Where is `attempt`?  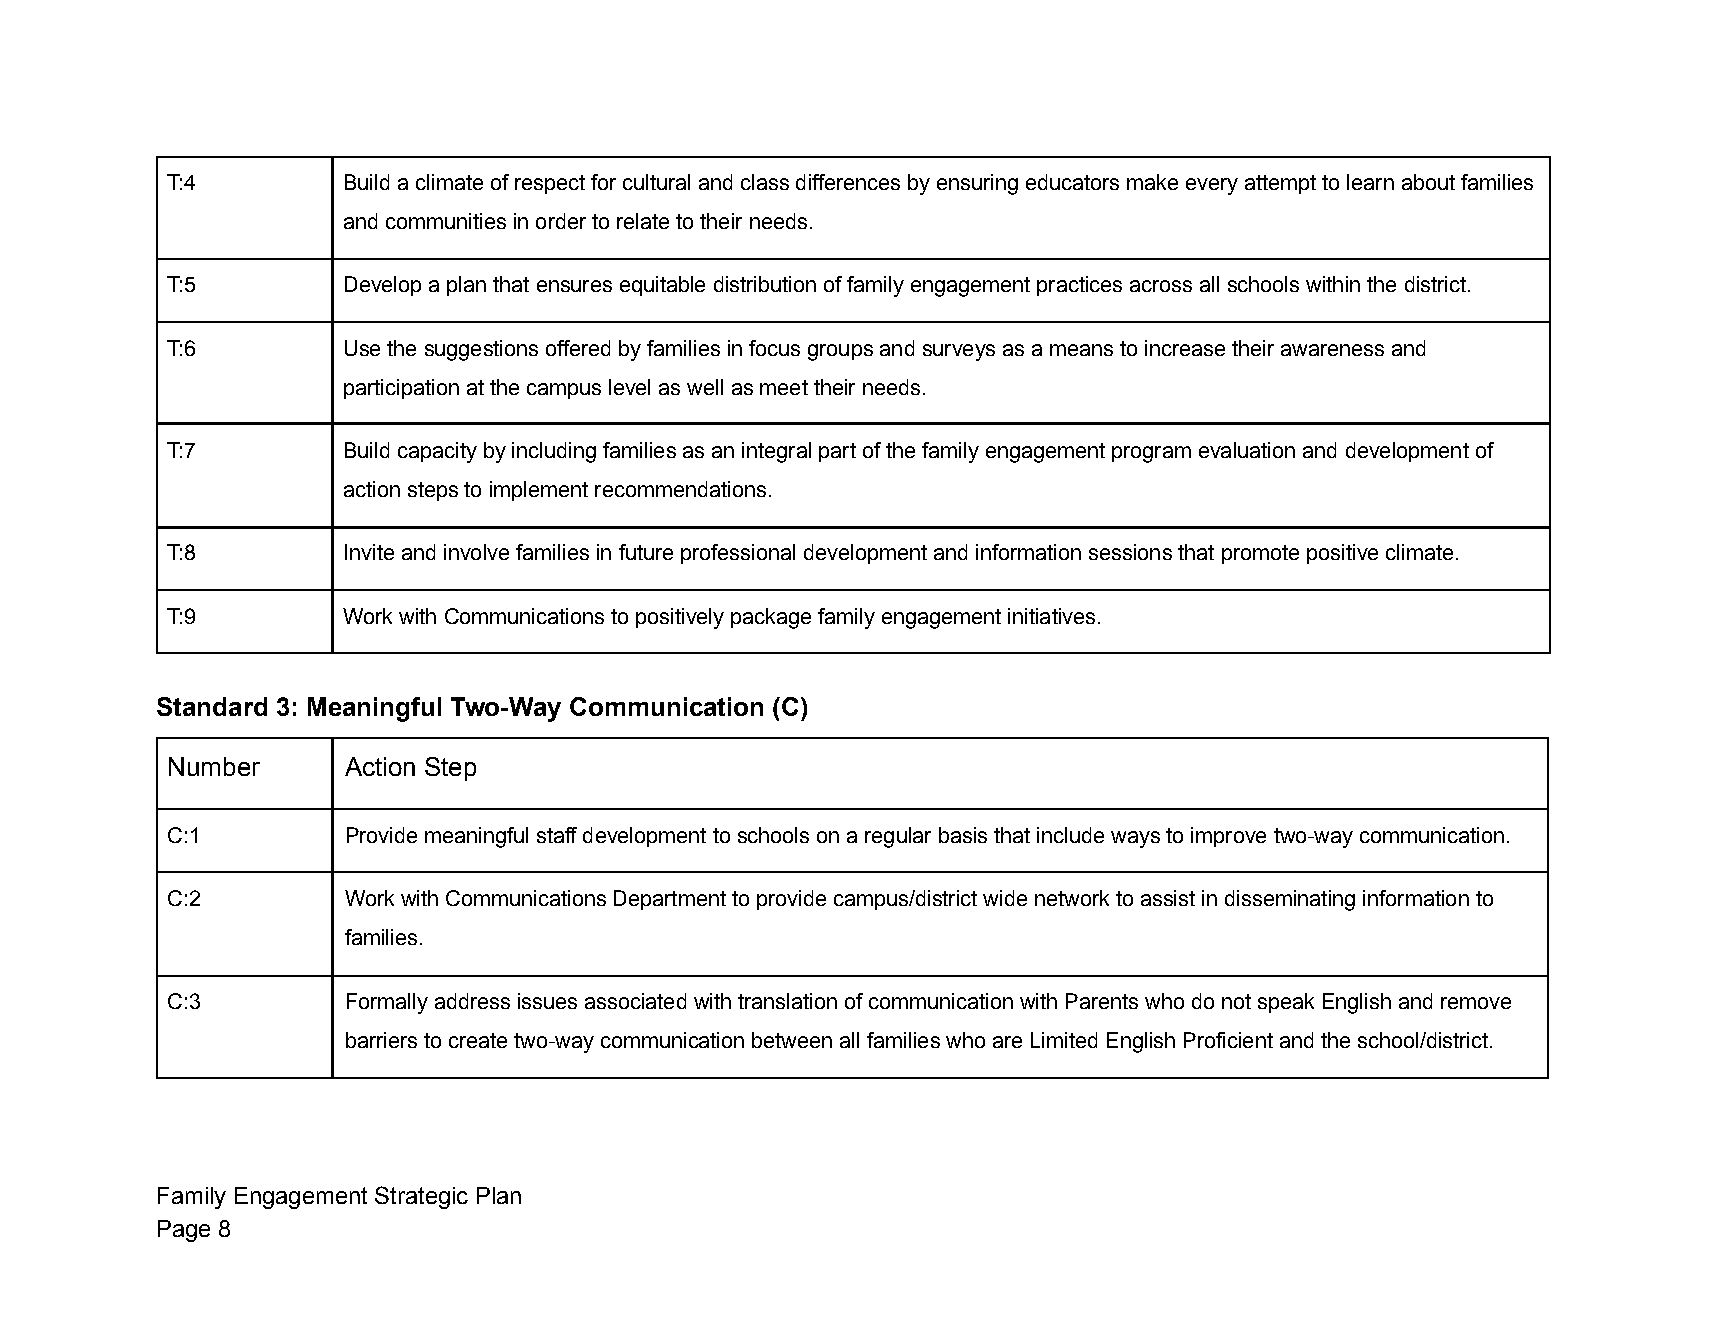 attempt is located at coordinates (1280, 184).
